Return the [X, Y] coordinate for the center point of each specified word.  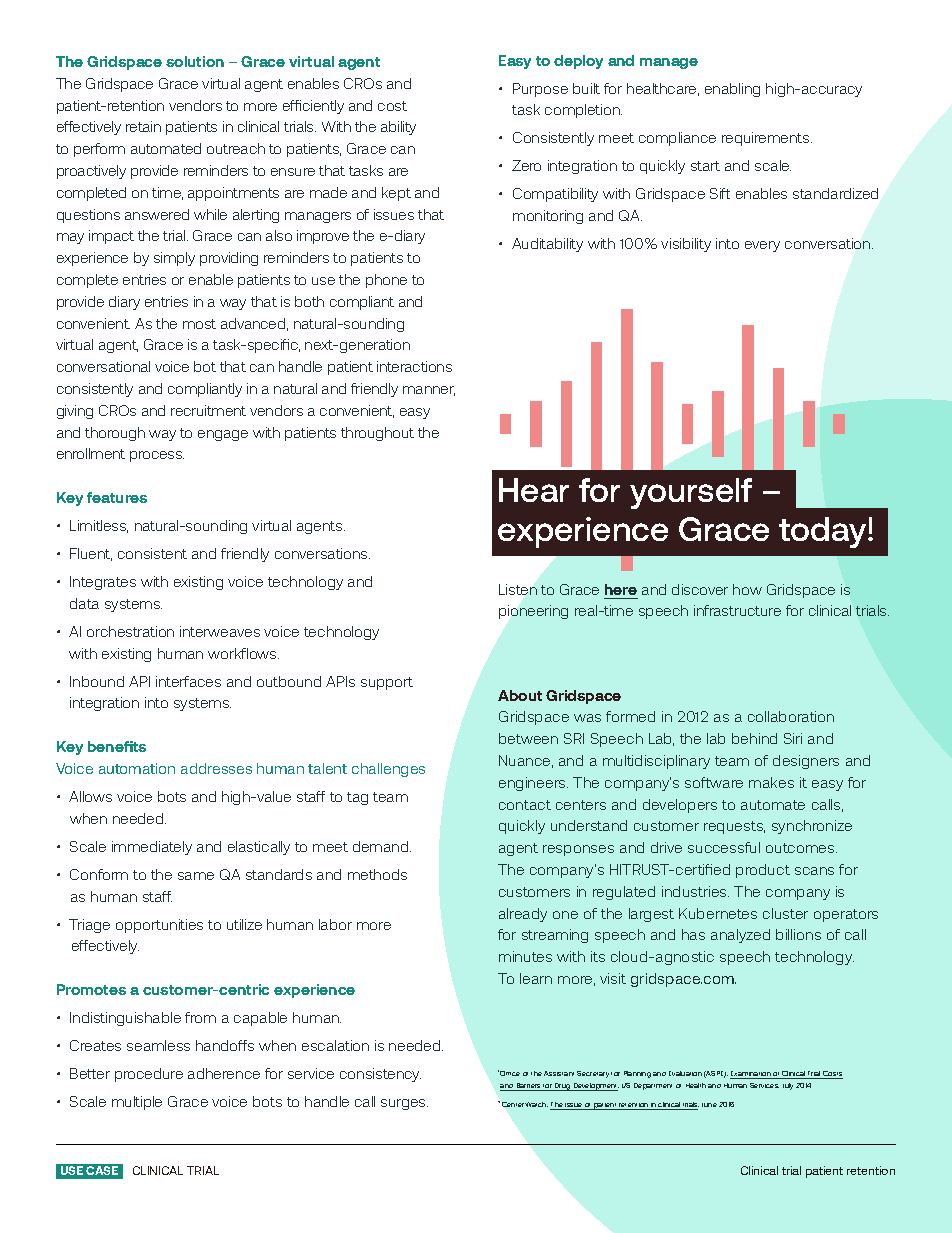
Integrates [103, 583]
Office [510, 1073]
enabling [732, 90]
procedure [149, 1075]
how [747, 589]
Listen [518, 589]
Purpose [540, 90]
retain [143, 126]
